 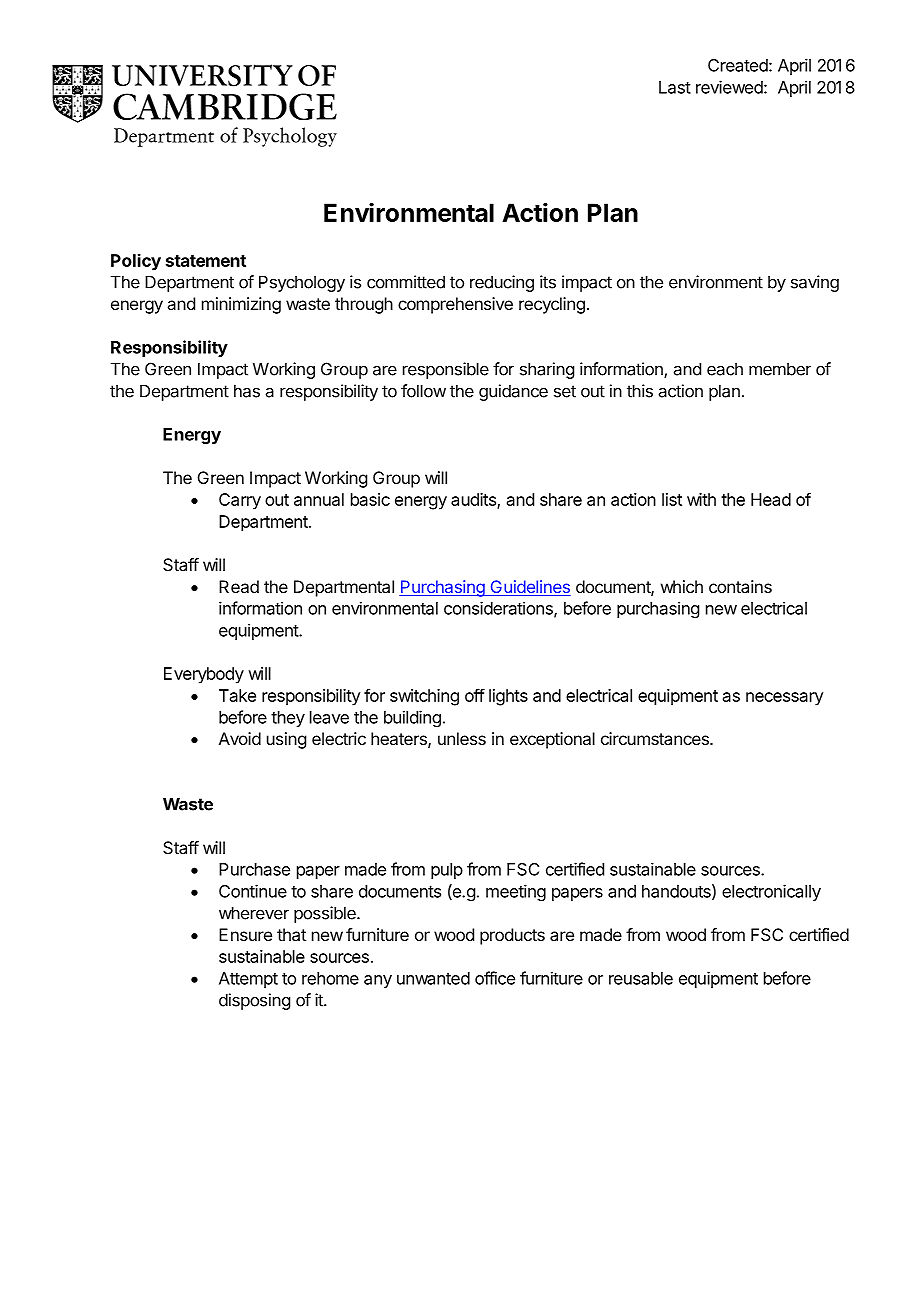 What do you see at coordinates (241, 305) in the screenshot?
I see `minimizing` at bounding box center [241, 305].
